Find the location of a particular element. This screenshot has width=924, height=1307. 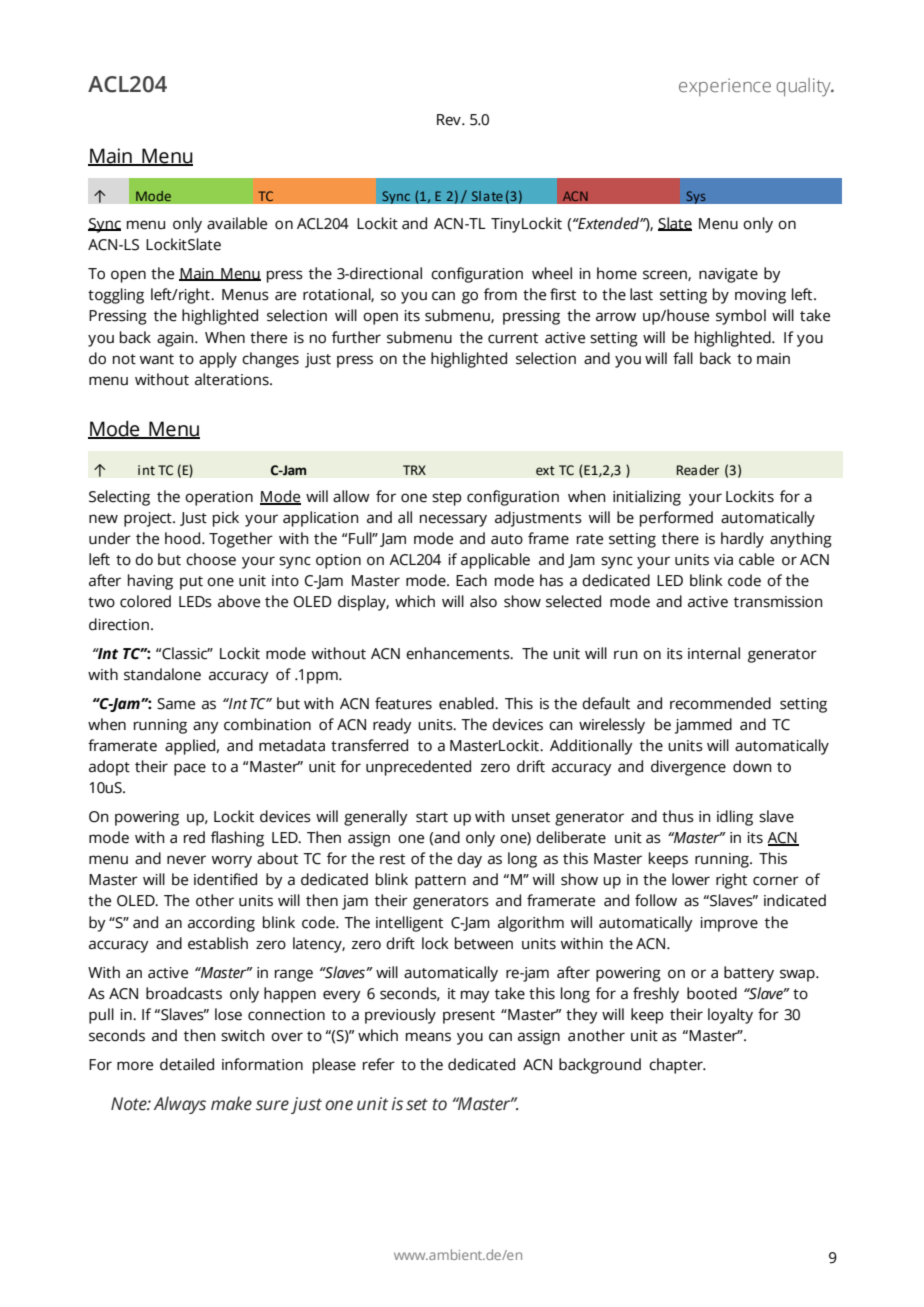

means is located at coordinates (428, 1037).
